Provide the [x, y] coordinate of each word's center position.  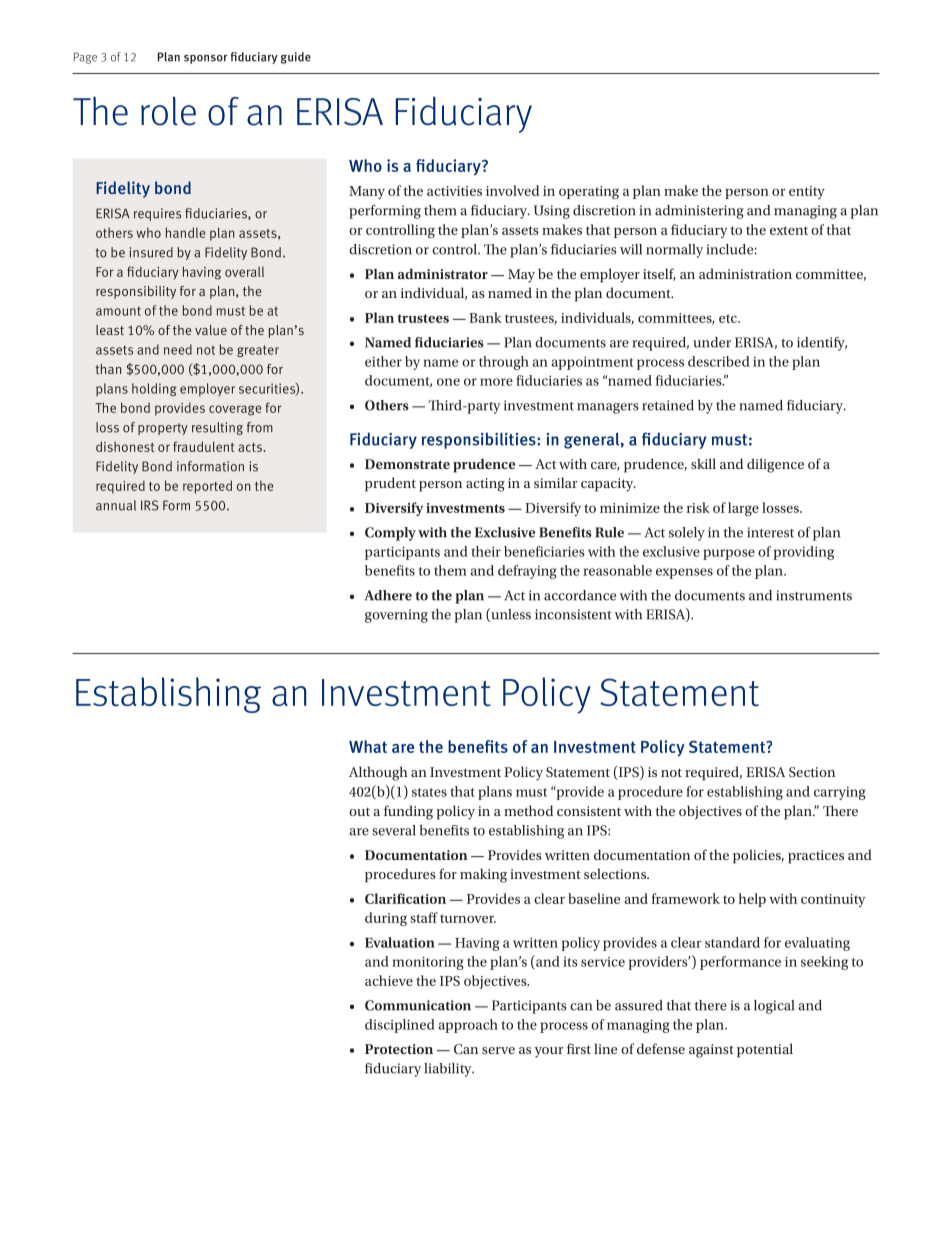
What [368, 746]
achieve [389, 980]
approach [468, 1026]
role [168, 111]
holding [154, 389]
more [496, 382]
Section [812, 772]
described [719, 361]
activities [454, 191]
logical [774, 1007]
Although [378, 773]
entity [807, 192]
